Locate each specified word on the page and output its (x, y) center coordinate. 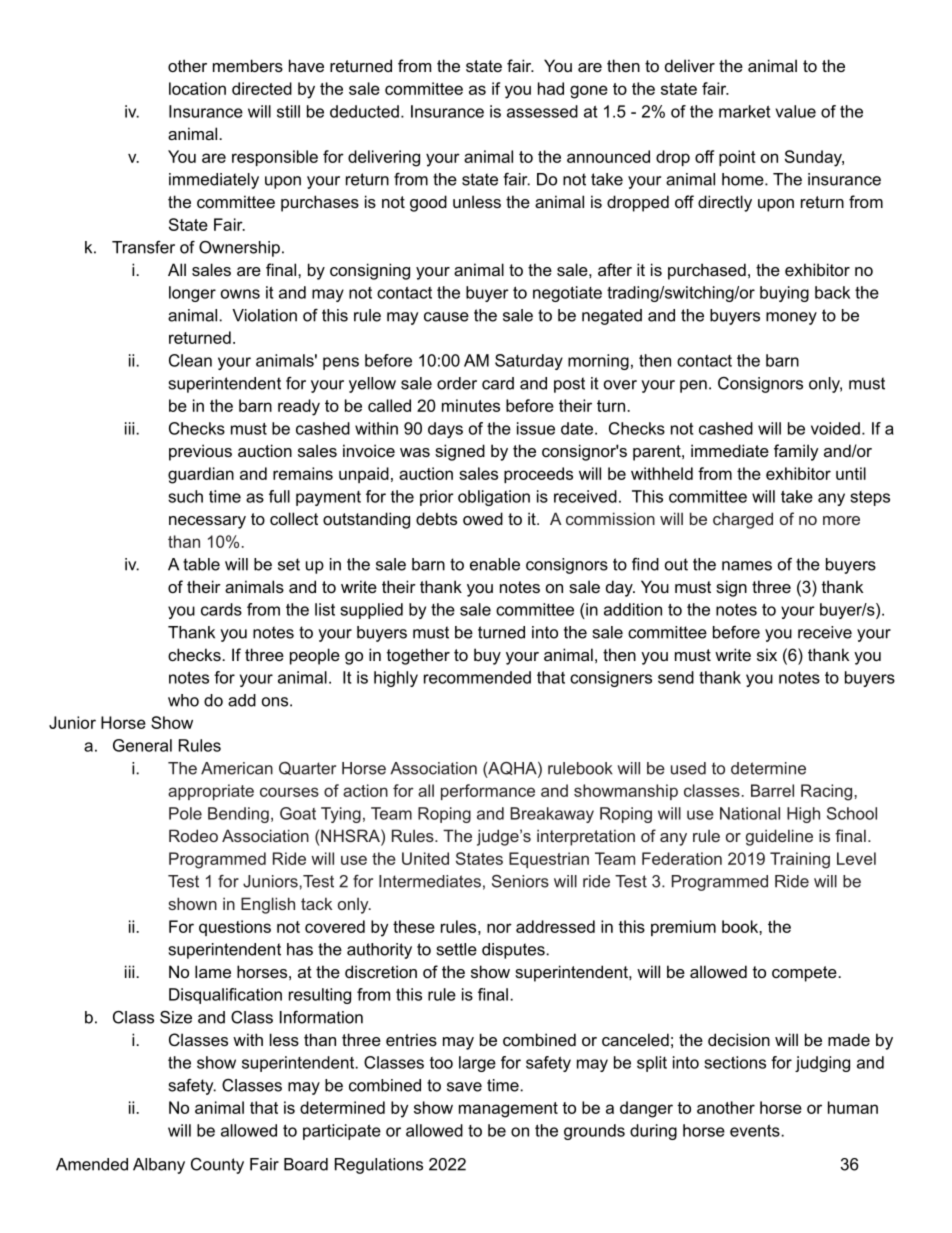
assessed (542, 111)
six (767, 654)
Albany (159, 1166)
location (197, 88)
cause (446, 317)
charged (743, 520)
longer (192, 294)
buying (784, 294)
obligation (494, 498)
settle (457, 949)
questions (235, 928)
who (183, 700)
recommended (477, 677)
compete (805, 974)
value (795, 111)
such (185, 496)
